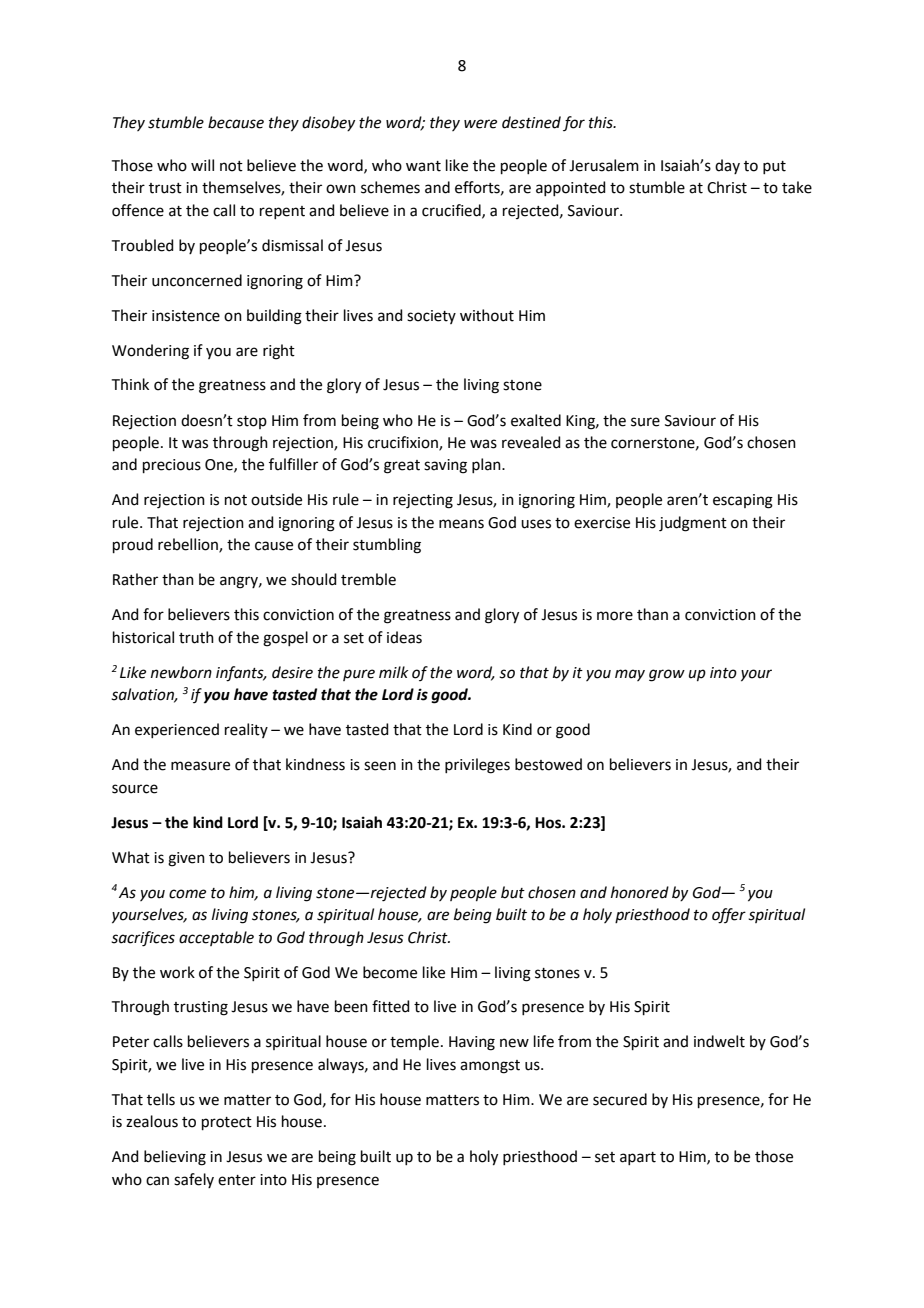 The width and height of the page is (924, 1308). What do you see at coordinates (227, 1123) in the page?
I see `protect` at bounding box center [227, 1123].
